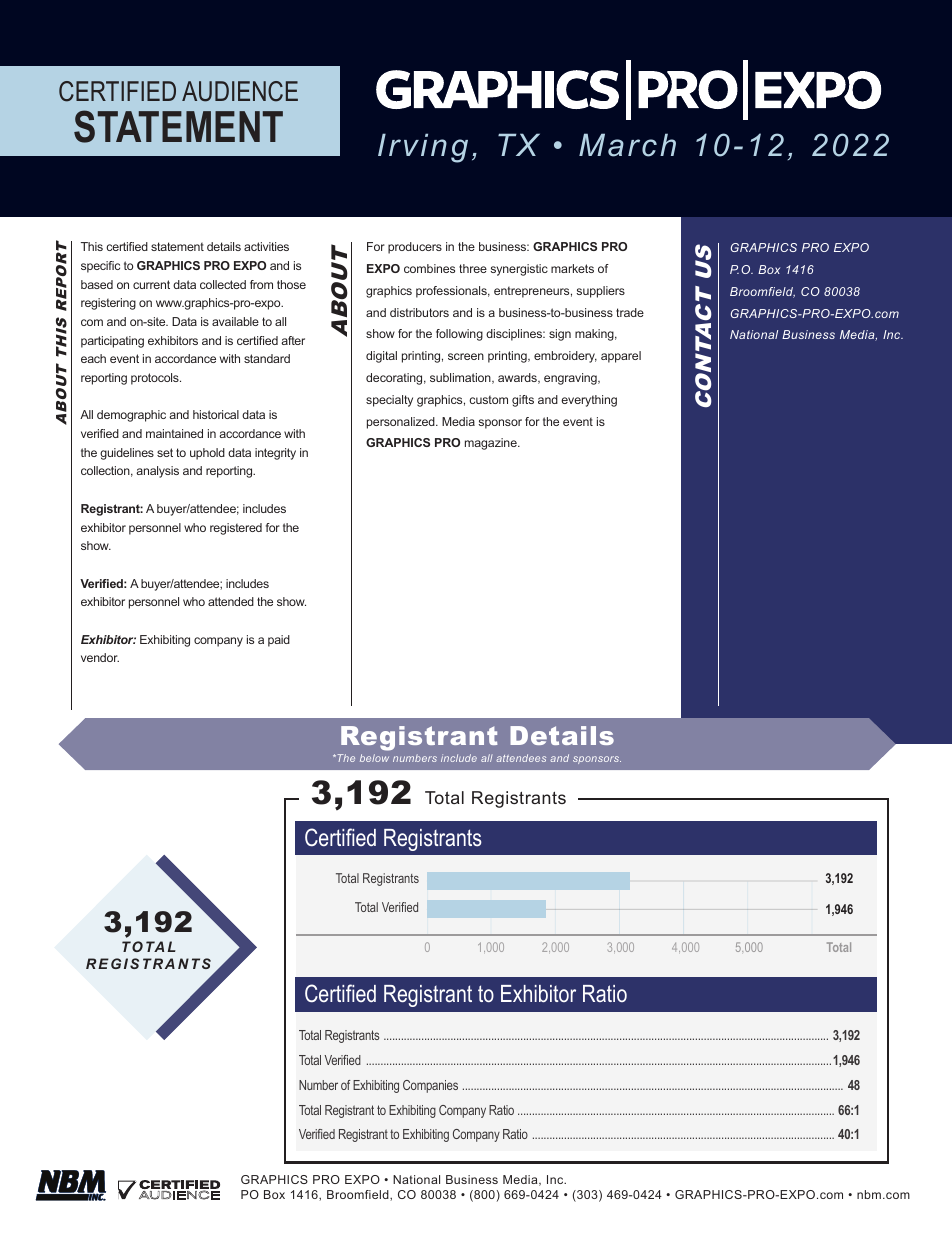 This document has height=1233, width=952. I want to click on Companies, so click(430, 1086).
